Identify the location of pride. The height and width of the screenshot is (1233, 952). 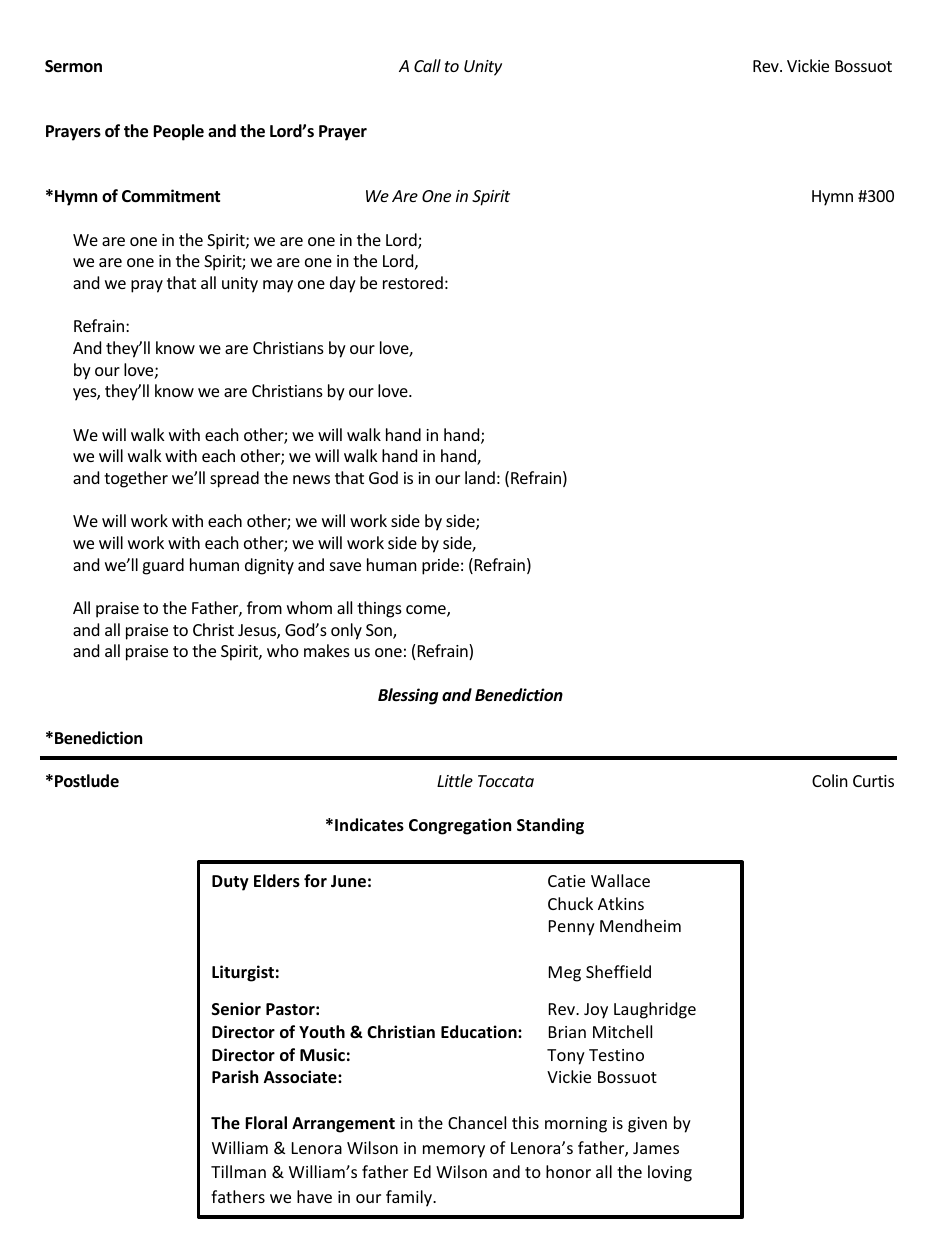
(440, 566).
